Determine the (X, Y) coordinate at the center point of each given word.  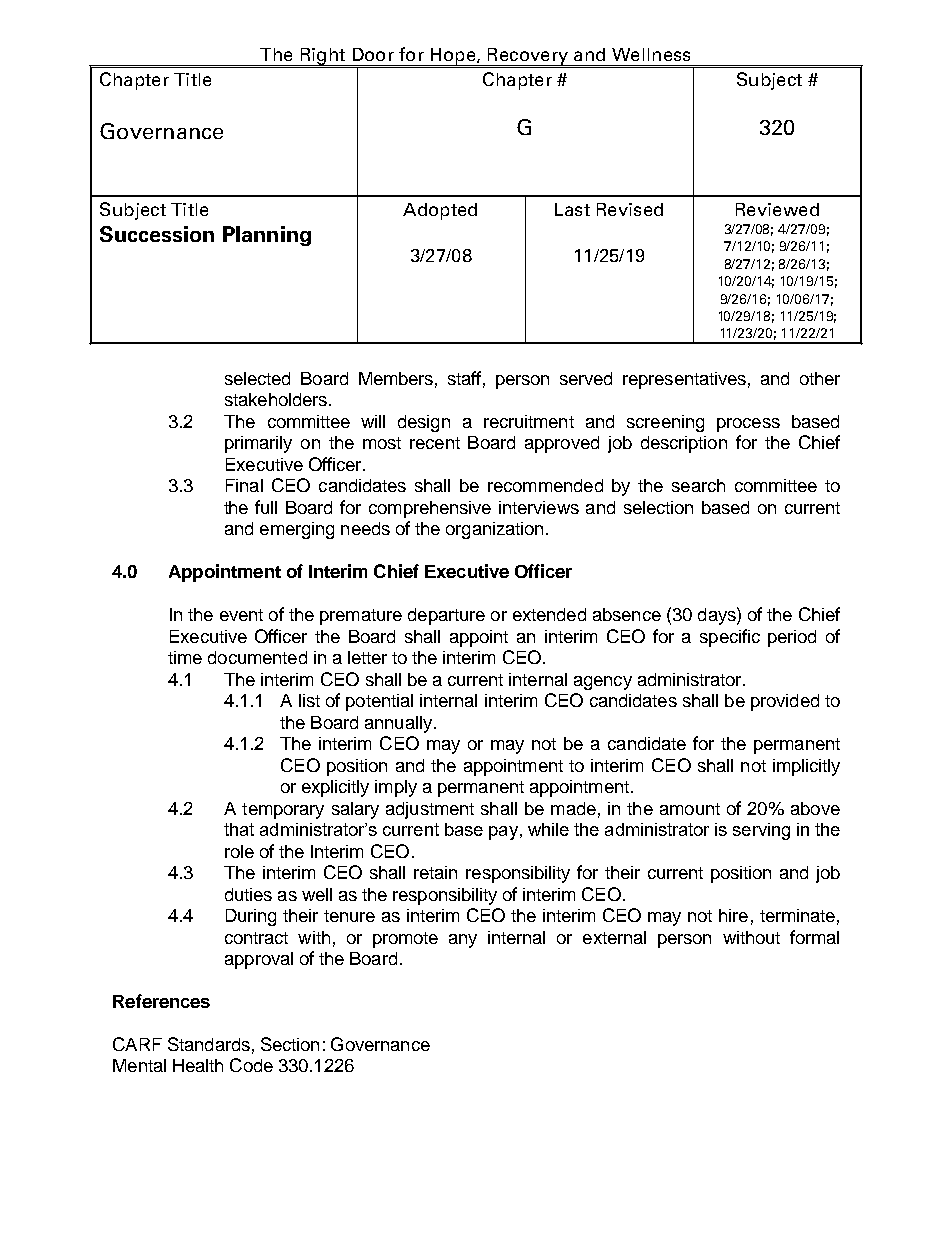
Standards (209, 1044)
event (241, 615)
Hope (452, 57)
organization (494, 530)
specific (730, 638)
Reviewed (777, 209)
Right (322, 57)
